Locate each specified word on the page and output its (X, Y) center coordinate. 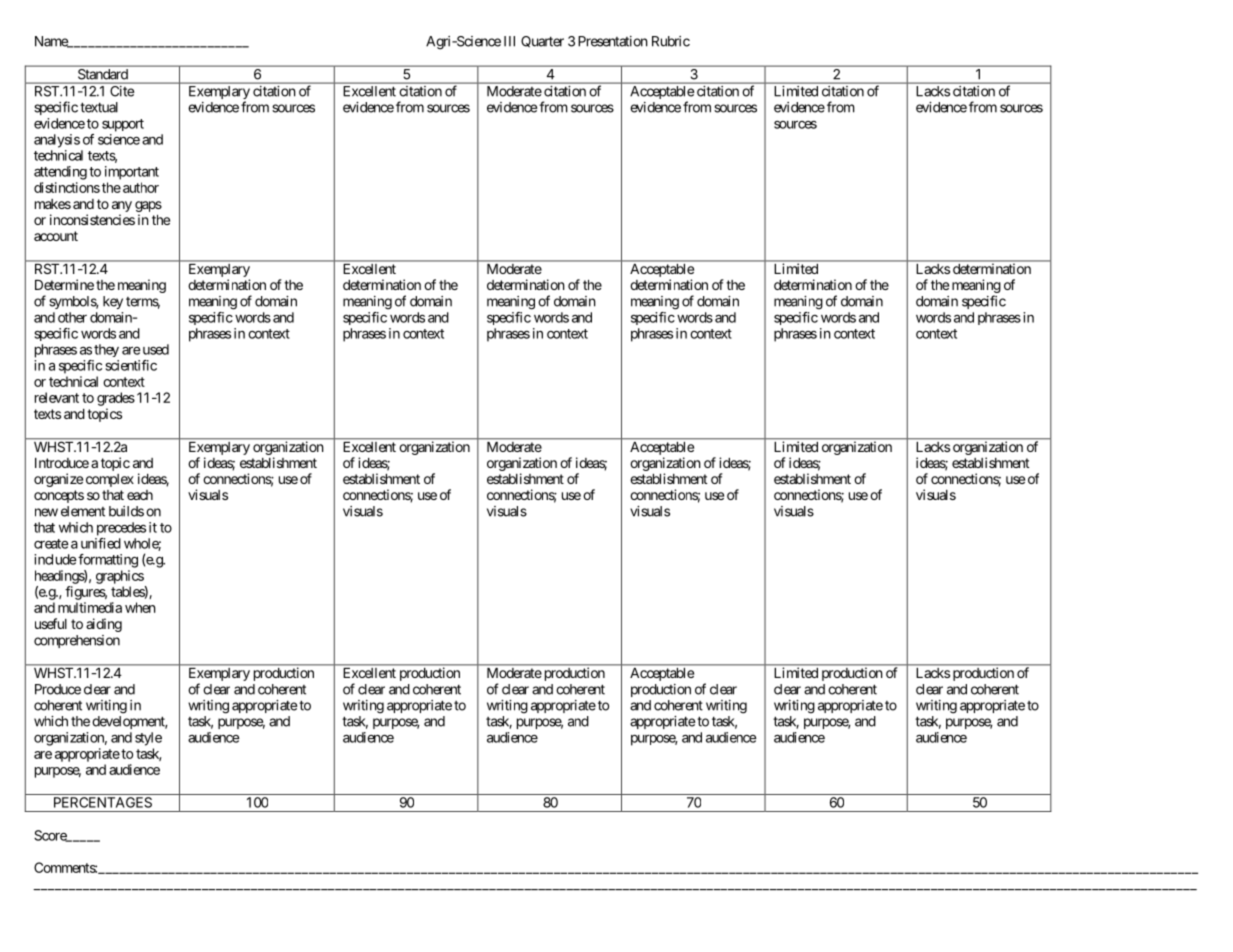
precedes (121, 529)
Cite (122, 91)
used (154, 349)
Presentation (613, 41)
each (140, 495)
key (113, 302)
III (509, 41)
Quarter (542, 42)
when (140, 607)
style (148, 739)
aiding (104, 625)
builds (126, 511)
